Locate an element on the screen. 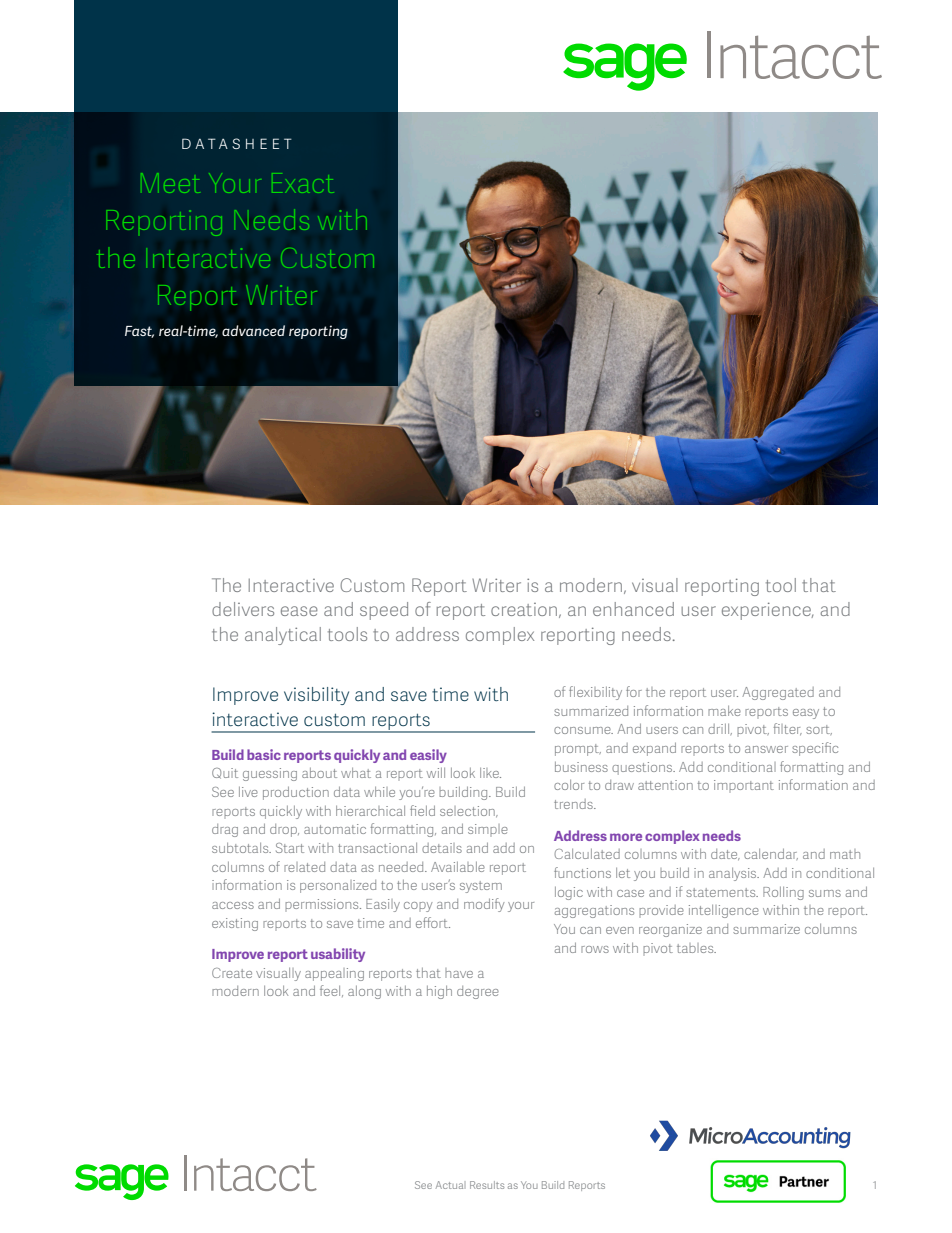 This screenshot has width=952, height=1233. about is located at coordinates (319, 773).
